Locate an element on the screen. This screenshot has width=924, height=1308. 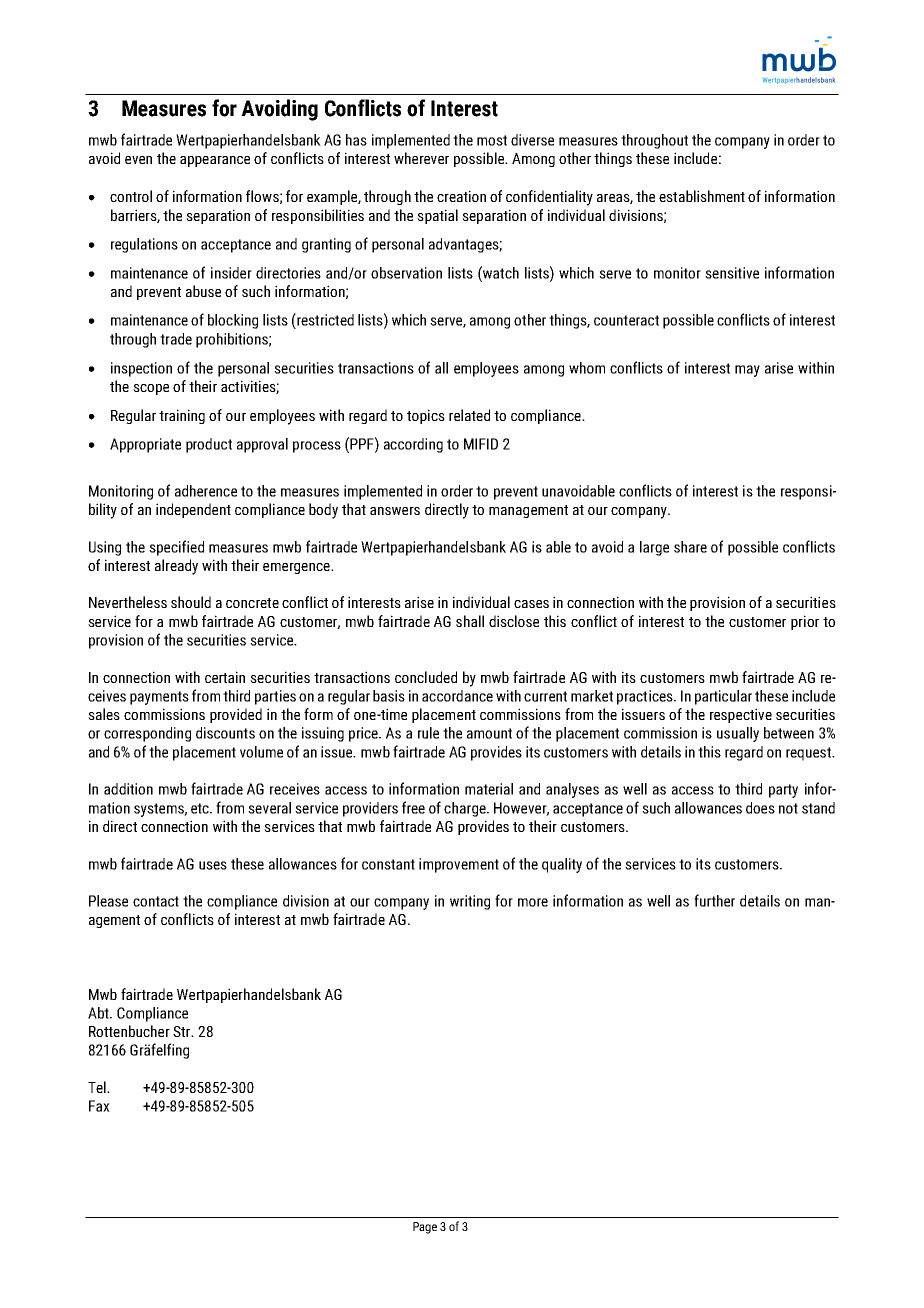
appearance is located at coordinates (215, 161).
